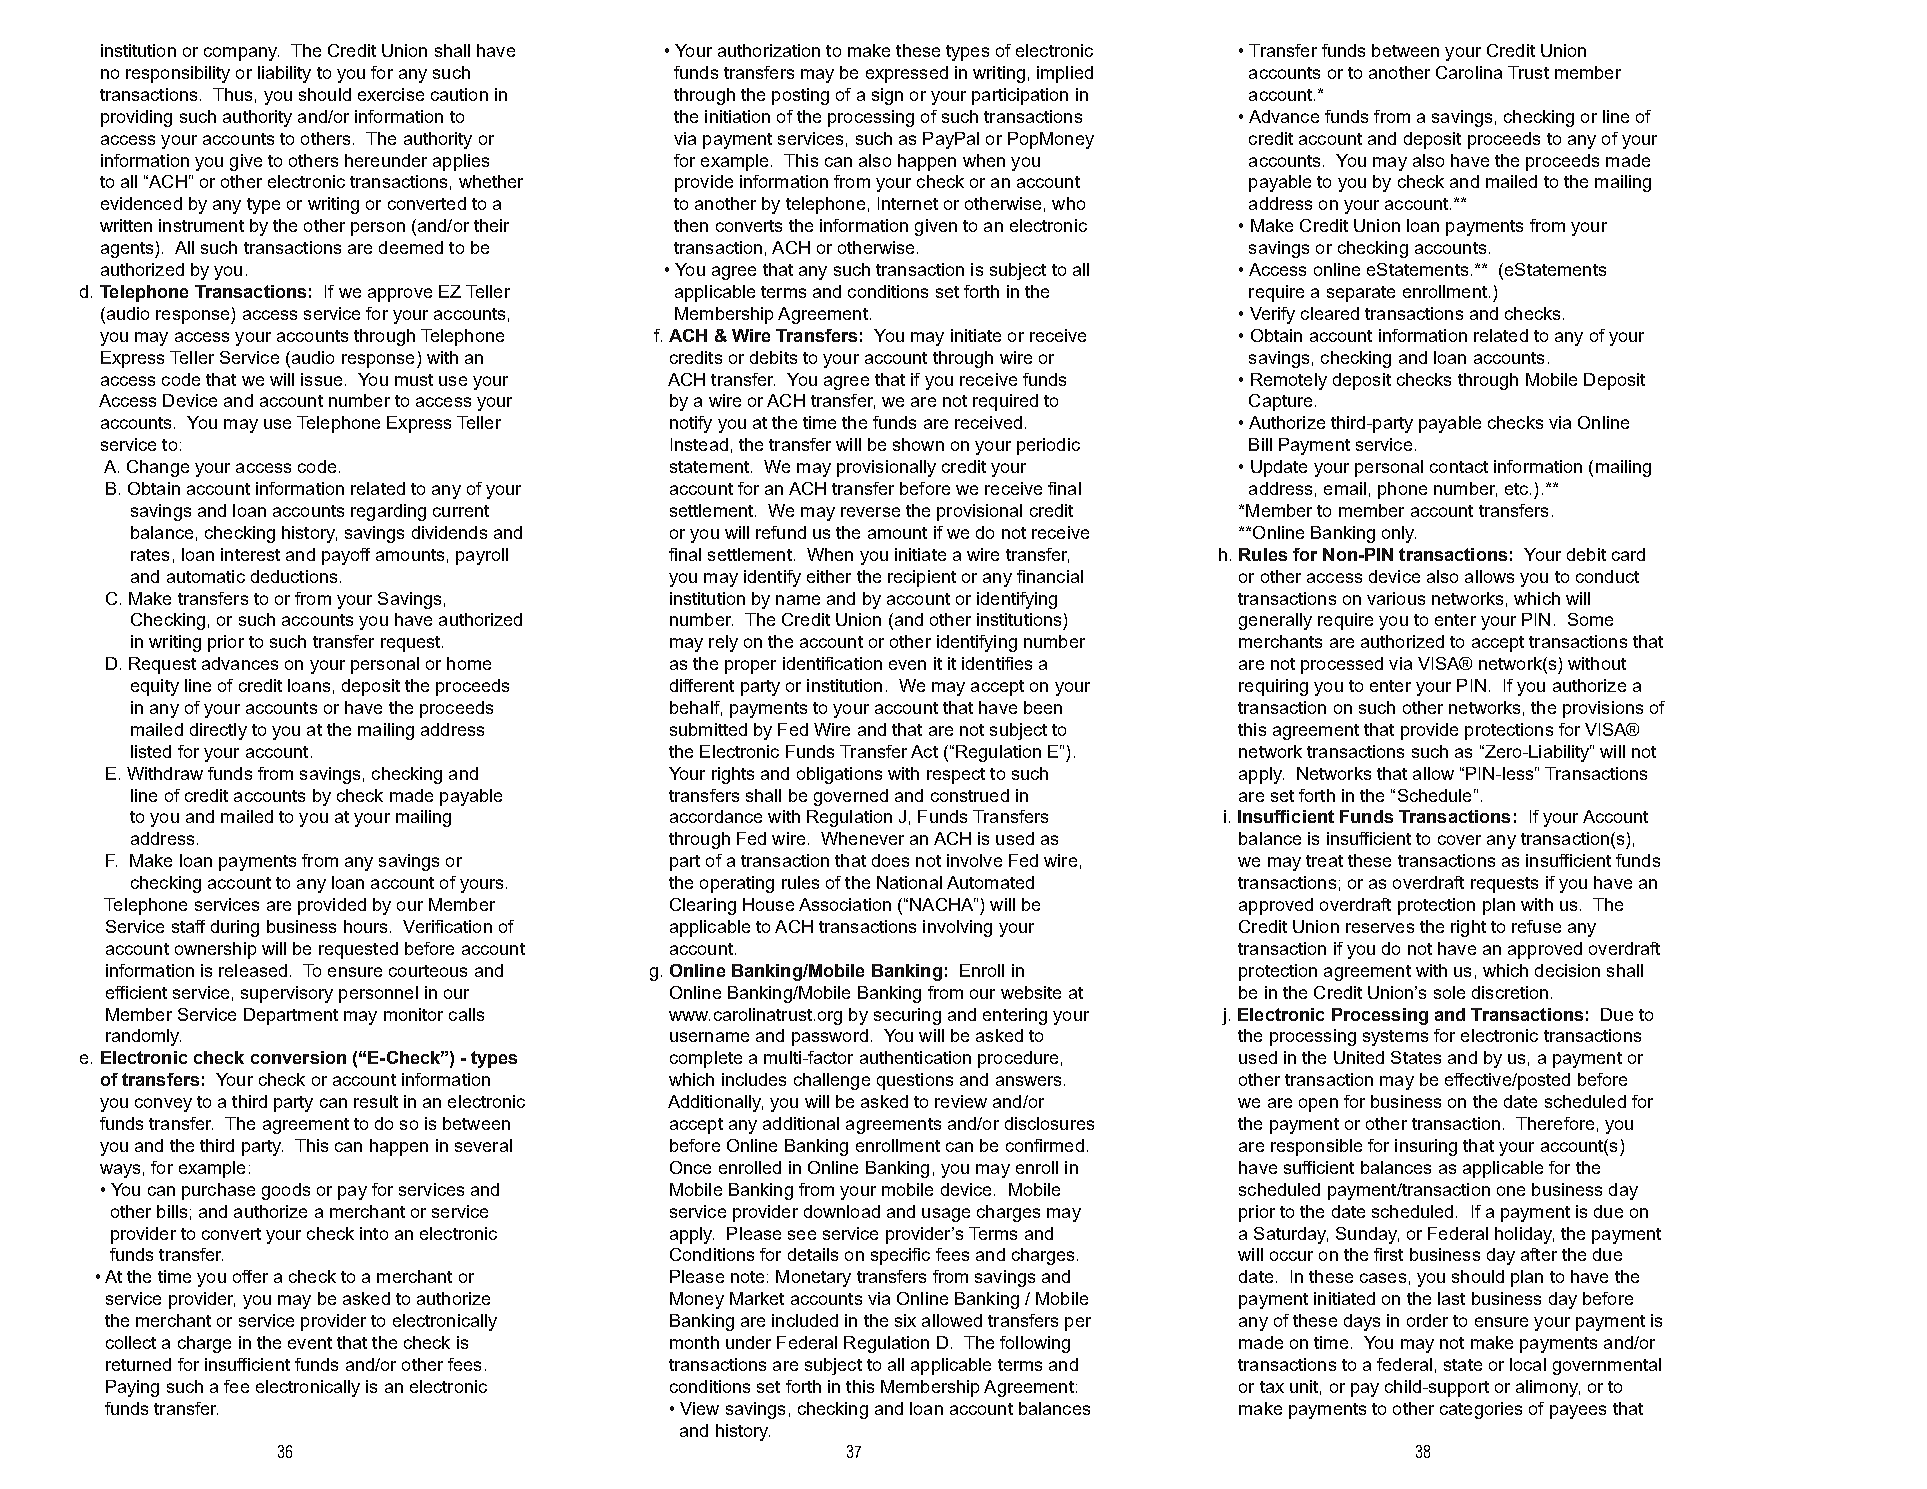 The height and width of the screenshot is (1489, 1927). Describe the element at coordinates (1399, 534) in the screenshot. I see `only` at that location.
